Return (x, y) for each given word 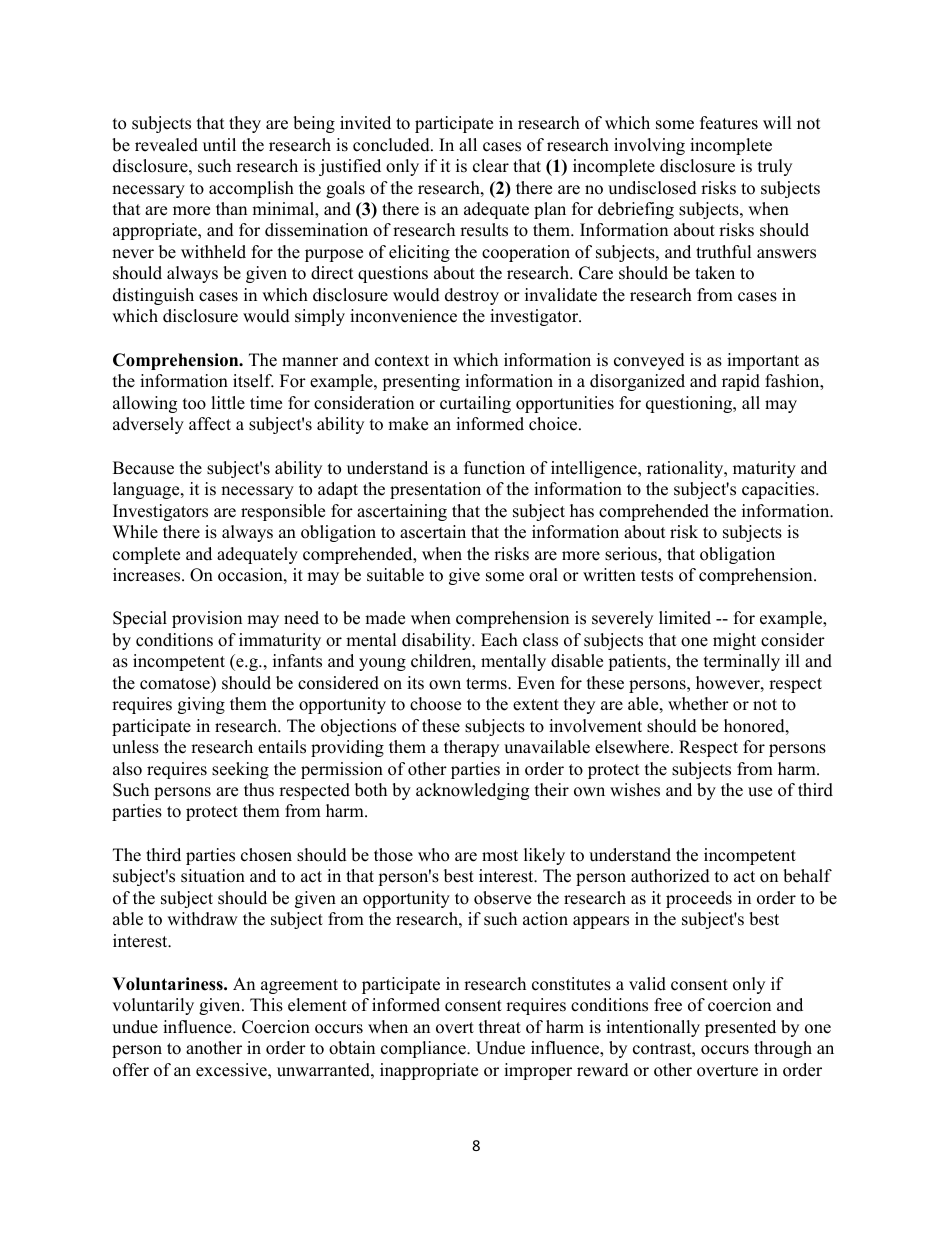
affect (210, 424)
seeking (240, 770)
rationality (686, 469)
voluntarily (153, 1006)
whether (698, 704)
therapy (471, 748)
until (219, 145)
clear (491, 166)
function (494, 468)
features (729, 123)
